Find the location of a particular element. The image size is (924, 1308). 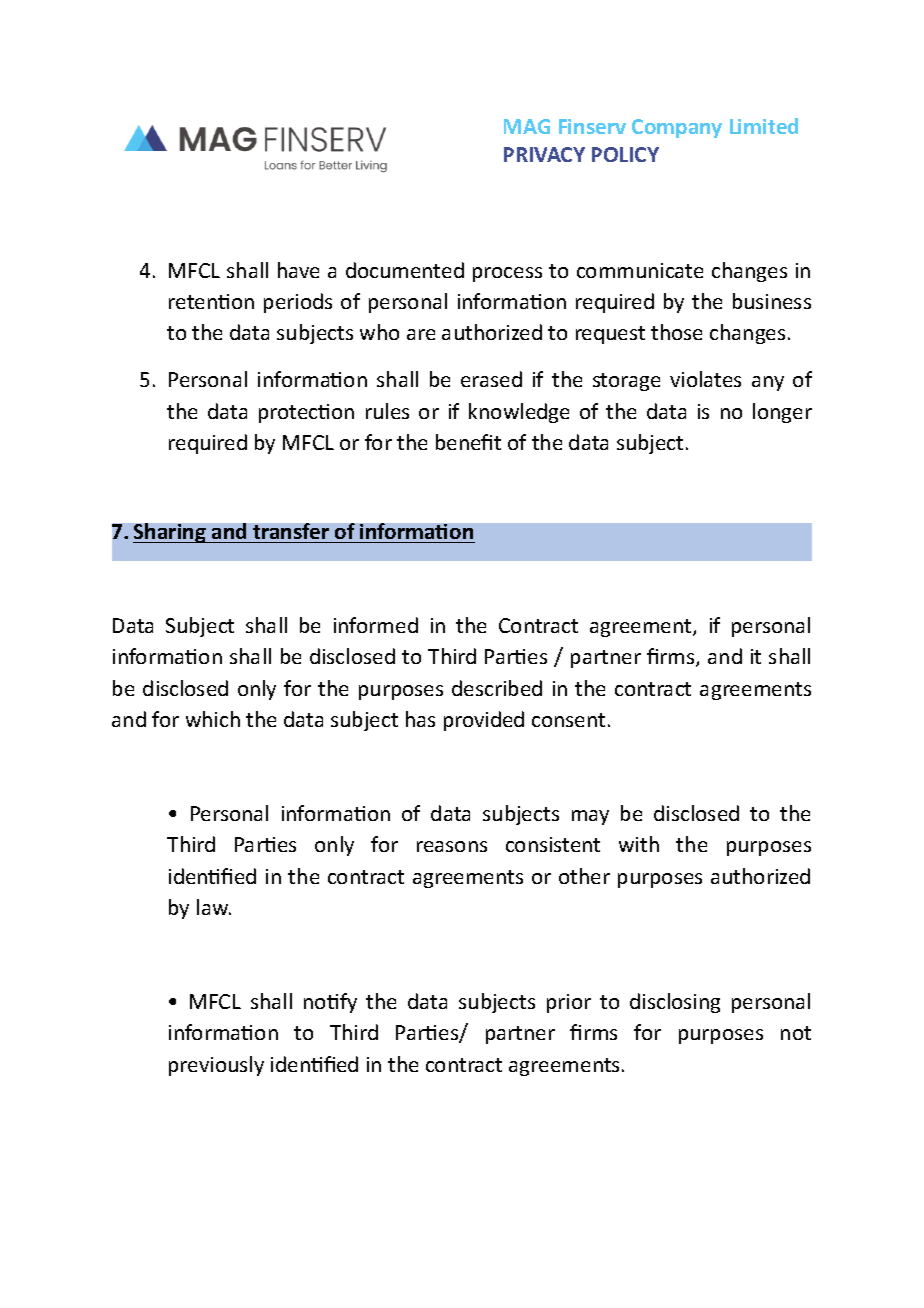

prior is located at coordinates (569, 1003).
